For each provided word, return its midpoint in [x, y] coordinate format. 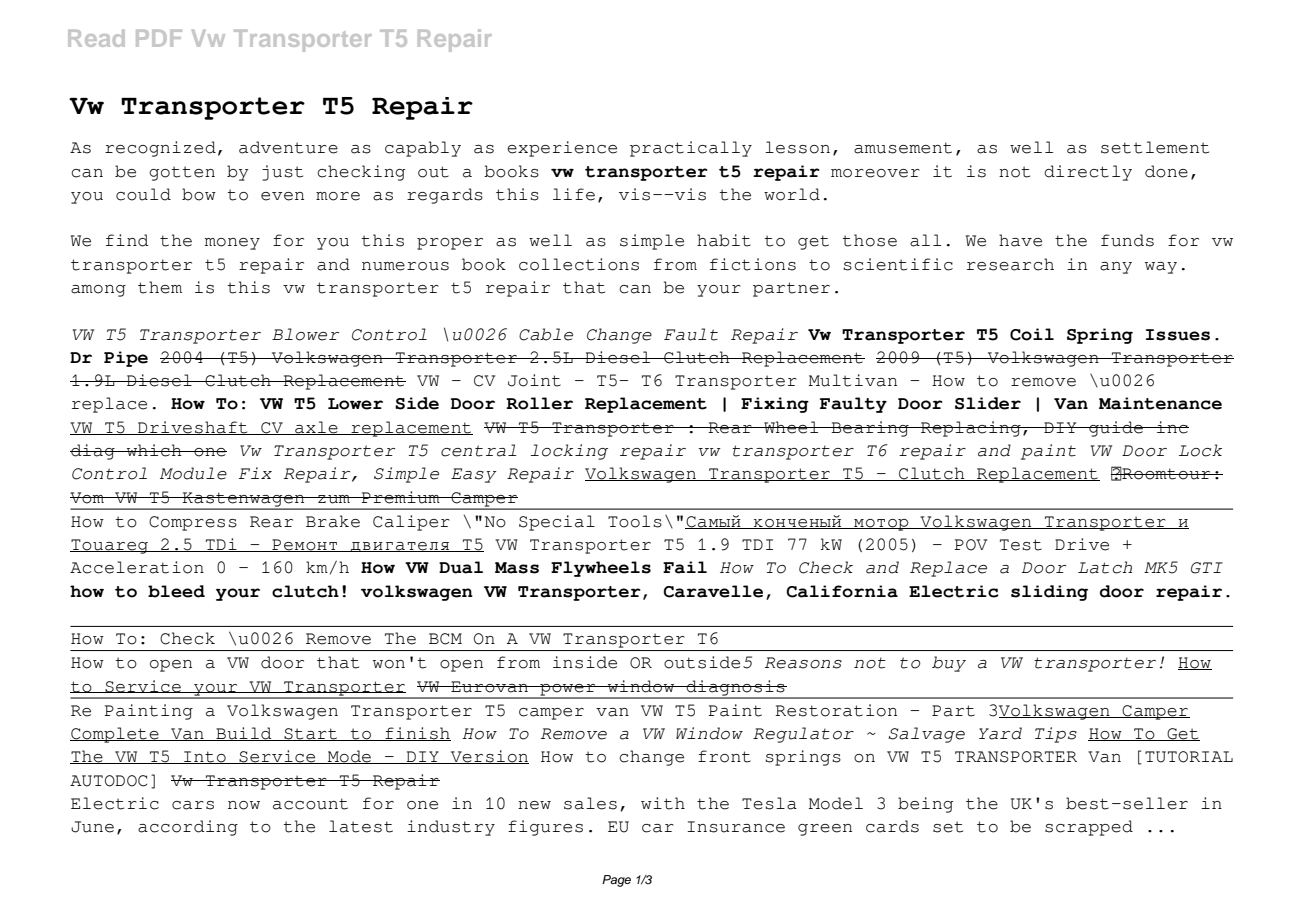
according [188, 828]
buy [949, 664]
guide [1116, 429]
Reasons [803, 663]
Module [193, 473]
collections [579, 264]
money [232, 244]
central [479, 450]
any [1116, 268]
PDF [159, 38]
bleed [176, 591]
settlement [1155, 147]
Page [616, 881]
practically [691, 149]
